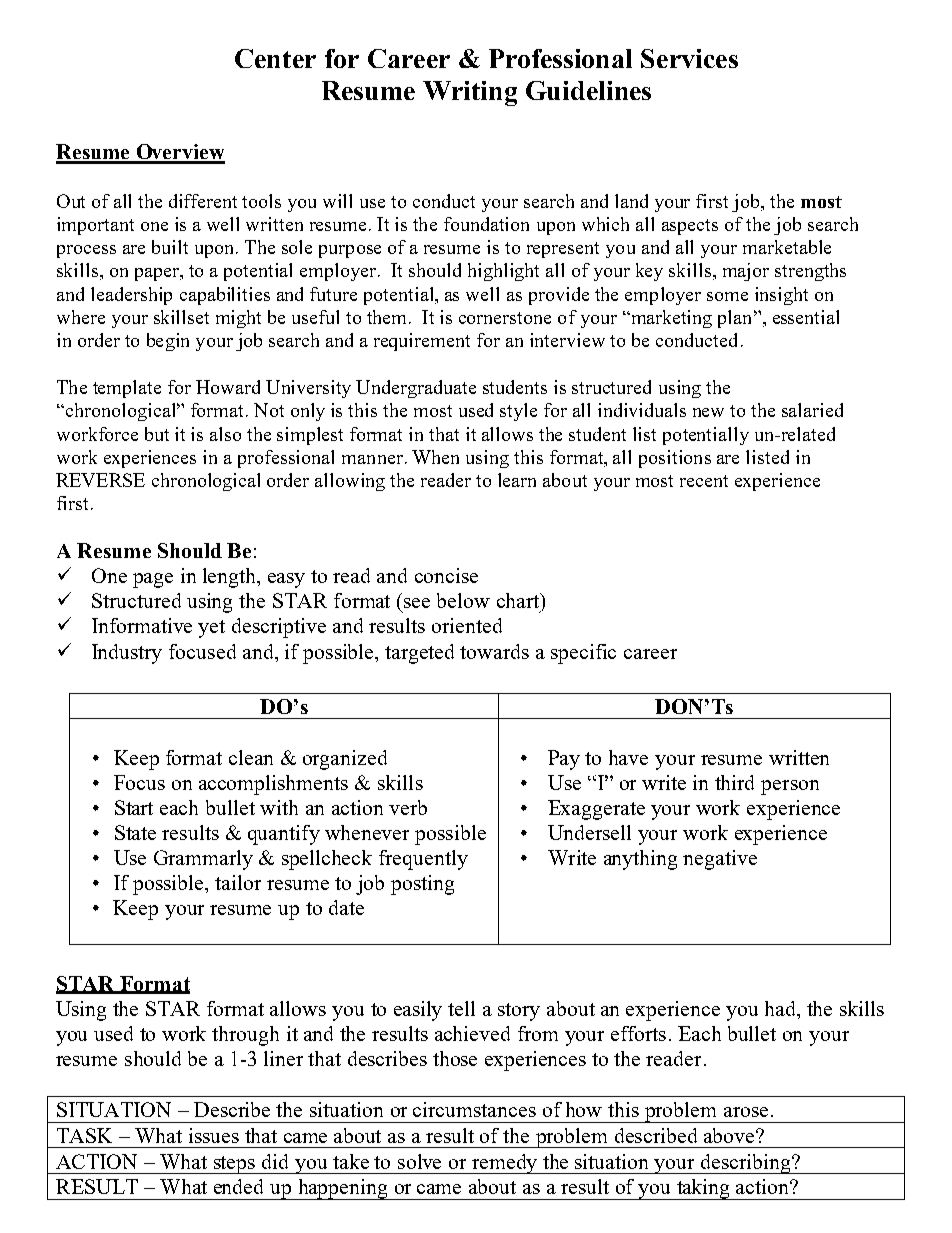 The image size is (952, 1233). What do you see at coordinates (720, 860) in the document?
I see `negative` at bounding box center [720, 860].
